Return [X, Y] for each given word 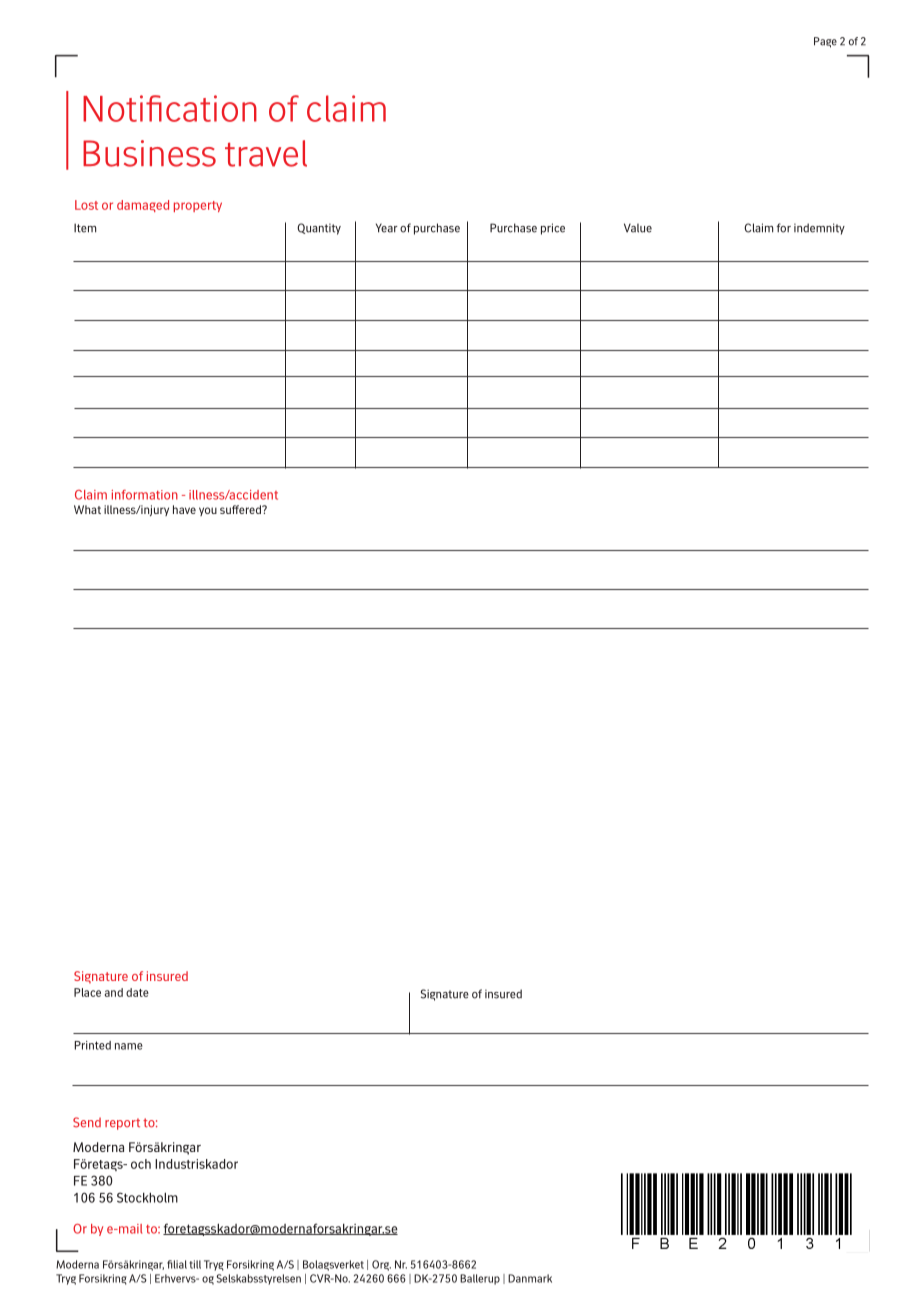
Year [387, 228]
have [184, 509]
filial [177, 1264]
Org [381, 1265]
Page [825, 42]
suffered [241, 509]
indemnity [819, 229]
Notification [170, 108]
